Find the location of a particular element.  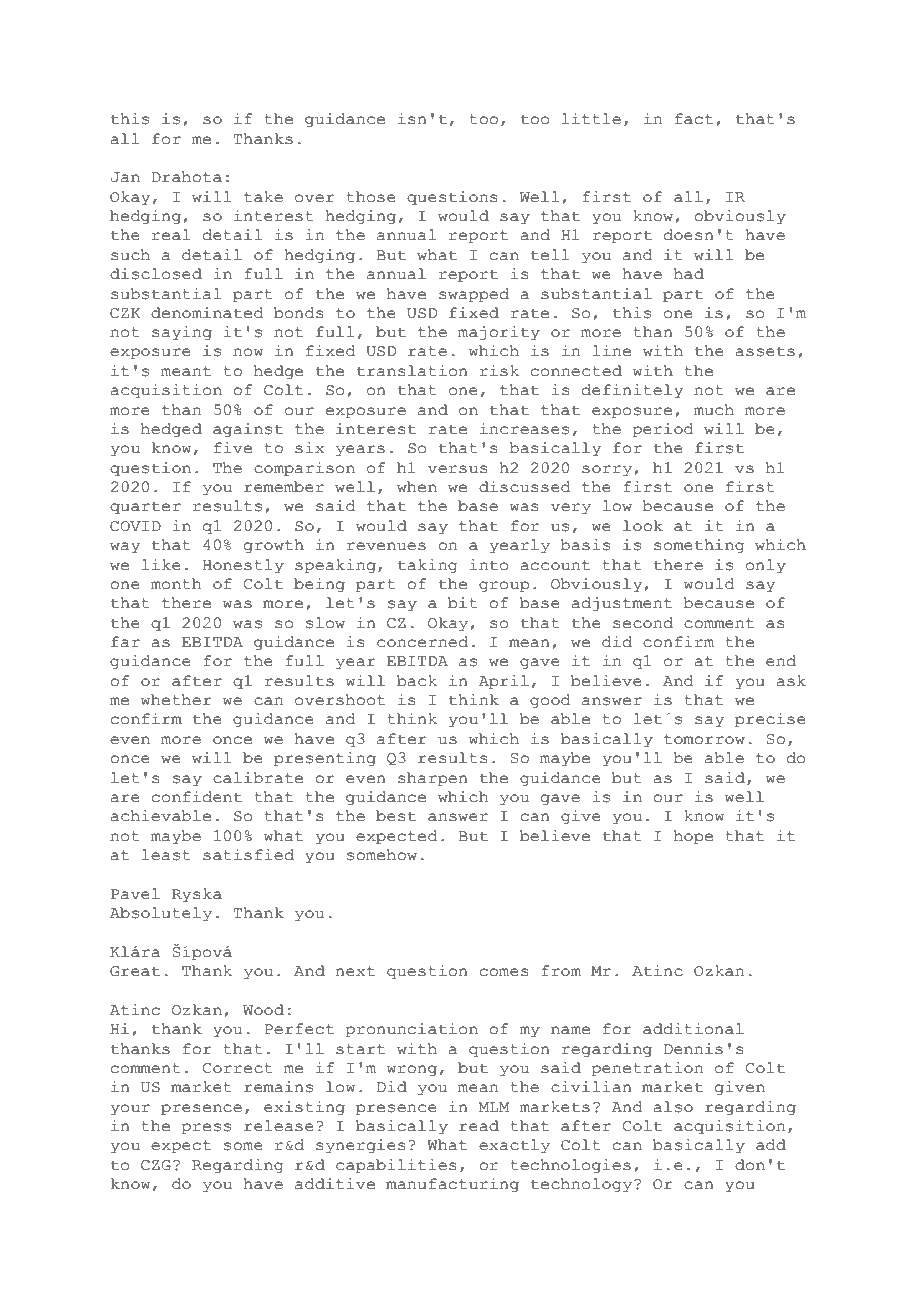

risk is located at coordinates (499, 371).
